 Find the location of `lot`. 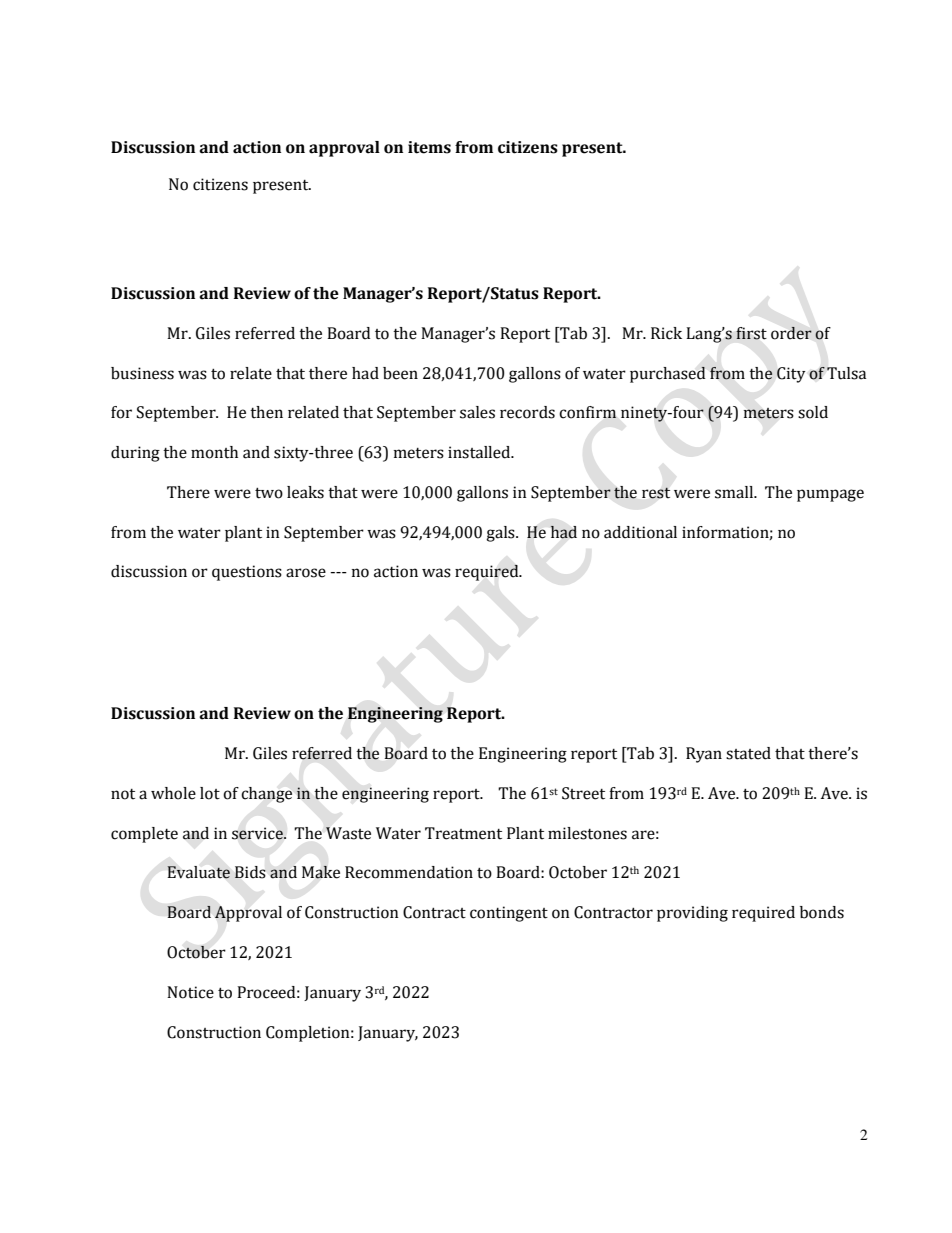

lot is located at coordinates (210, 793).
